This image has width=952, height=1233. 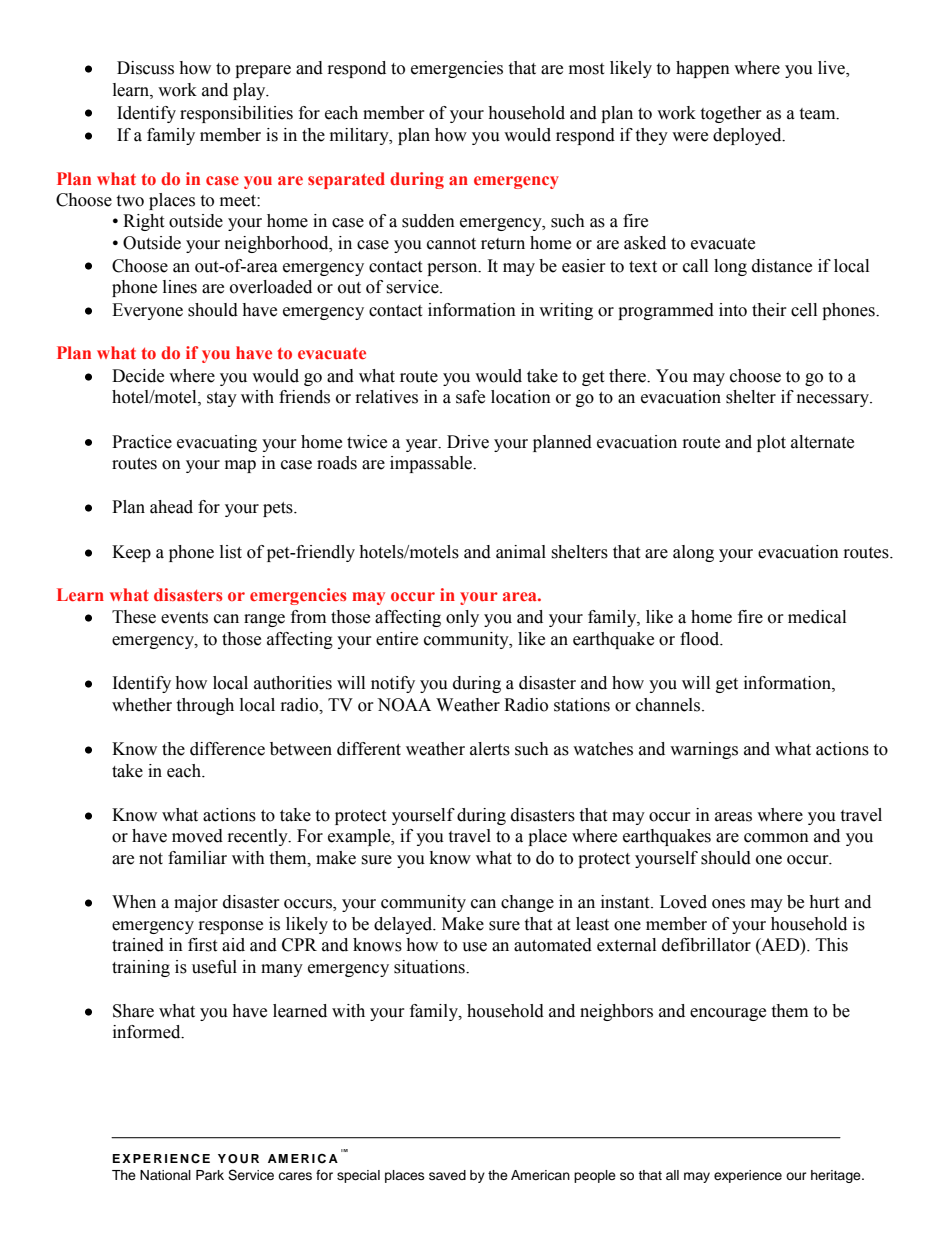 I want to click on Drive, so click(x=468, y=442).
